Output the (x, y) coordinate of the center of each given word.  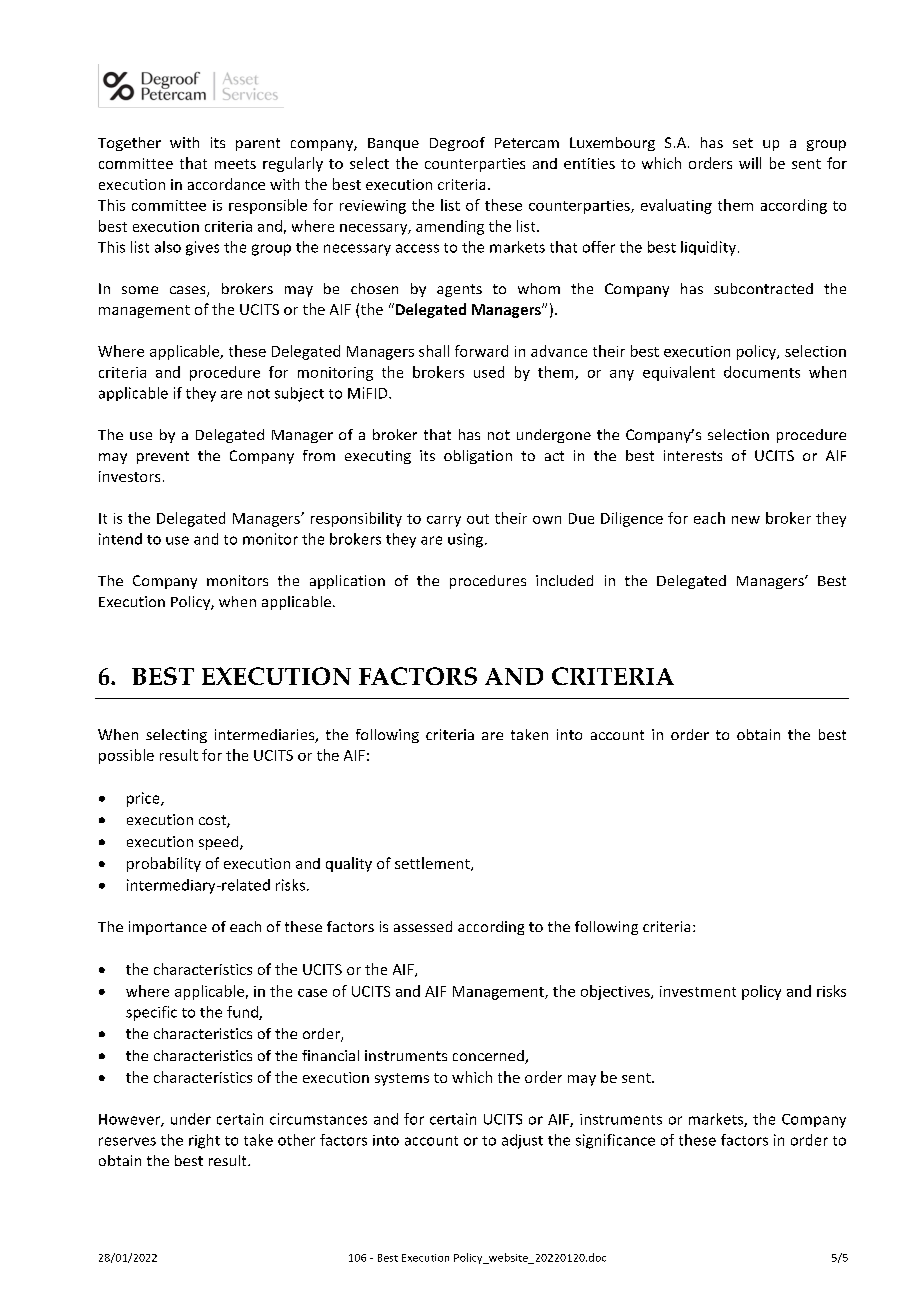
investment (698, 991)
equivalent (679, 373)
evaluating (676, 206)
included (564, 580)
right (204, 1141)
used (489, 372)
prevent (163, 457)
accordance (226, 184)
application (347, 582)
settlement (433, 864)
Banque (393, 144)
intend (120, 539)
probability (164, 864)
